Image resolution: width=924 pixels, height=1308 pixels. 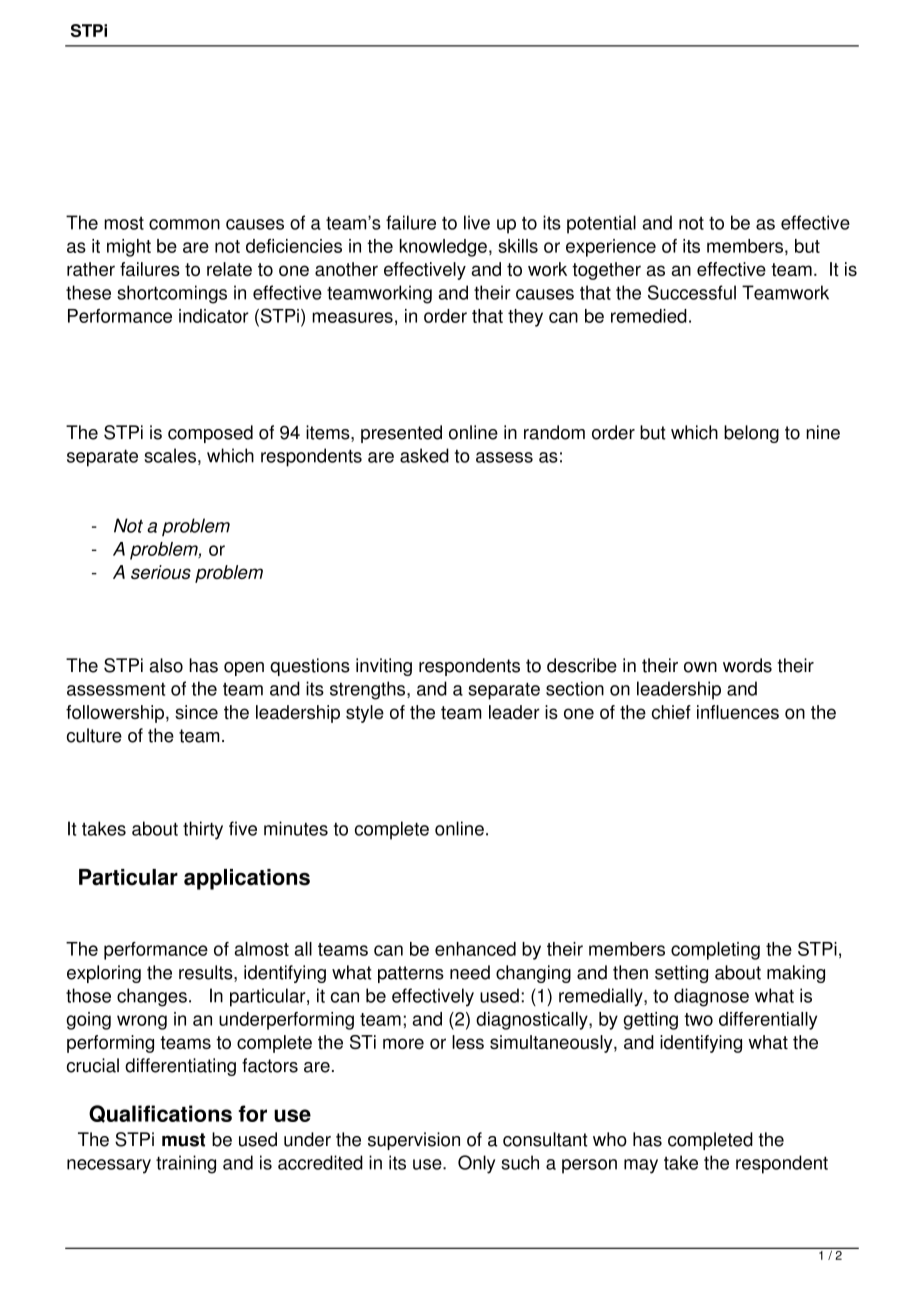 I want to click on belong, so click(x=751, y=434).
